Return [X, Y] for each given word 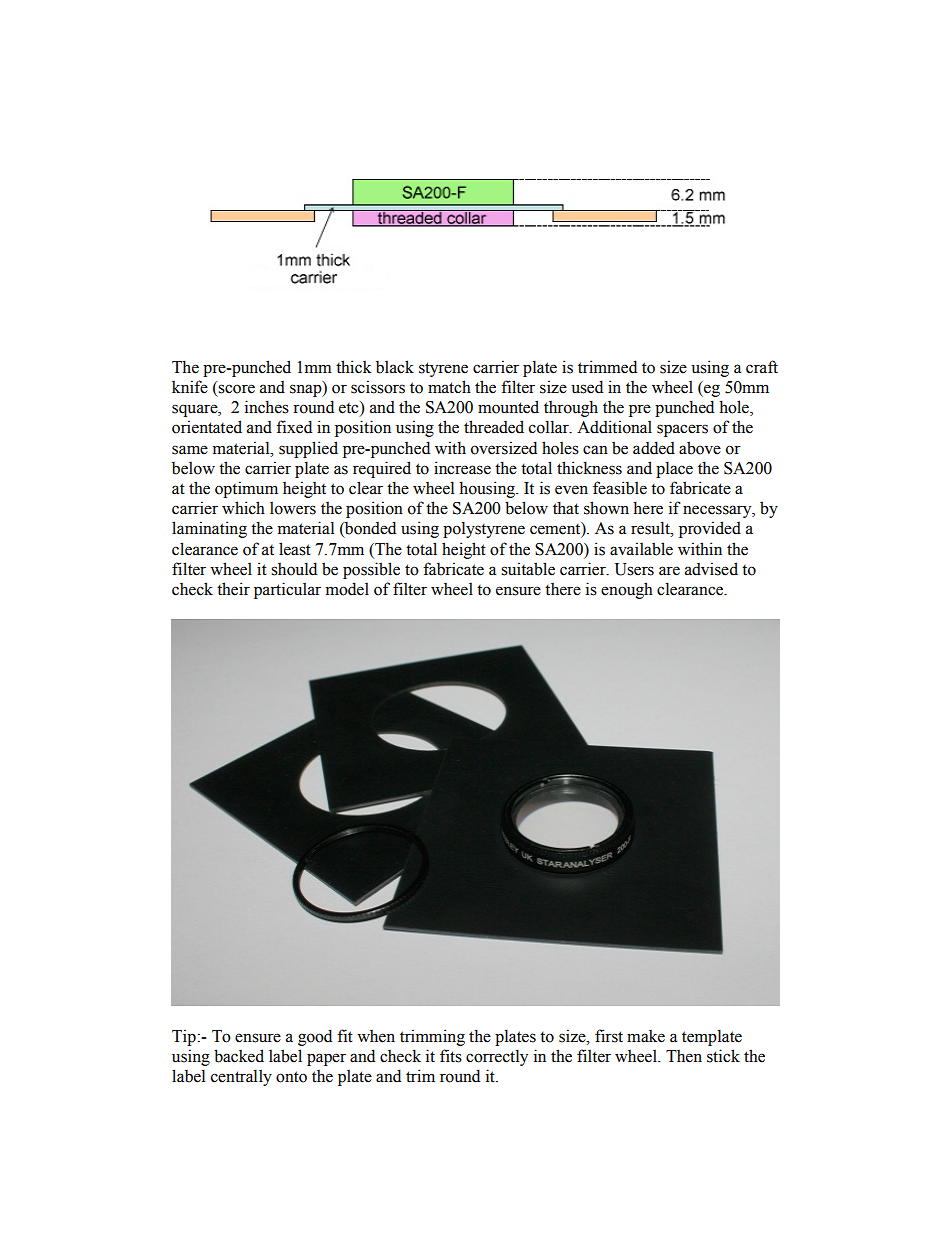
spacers [682, 430]
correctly [497, 1057]
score [236, 389]
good [315, 1037]
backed [239, 1056]
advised [711, 569]
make [646, 1036]
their [233, 589]
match [449, 387]
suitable [528, 569]
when [376, 1036]
